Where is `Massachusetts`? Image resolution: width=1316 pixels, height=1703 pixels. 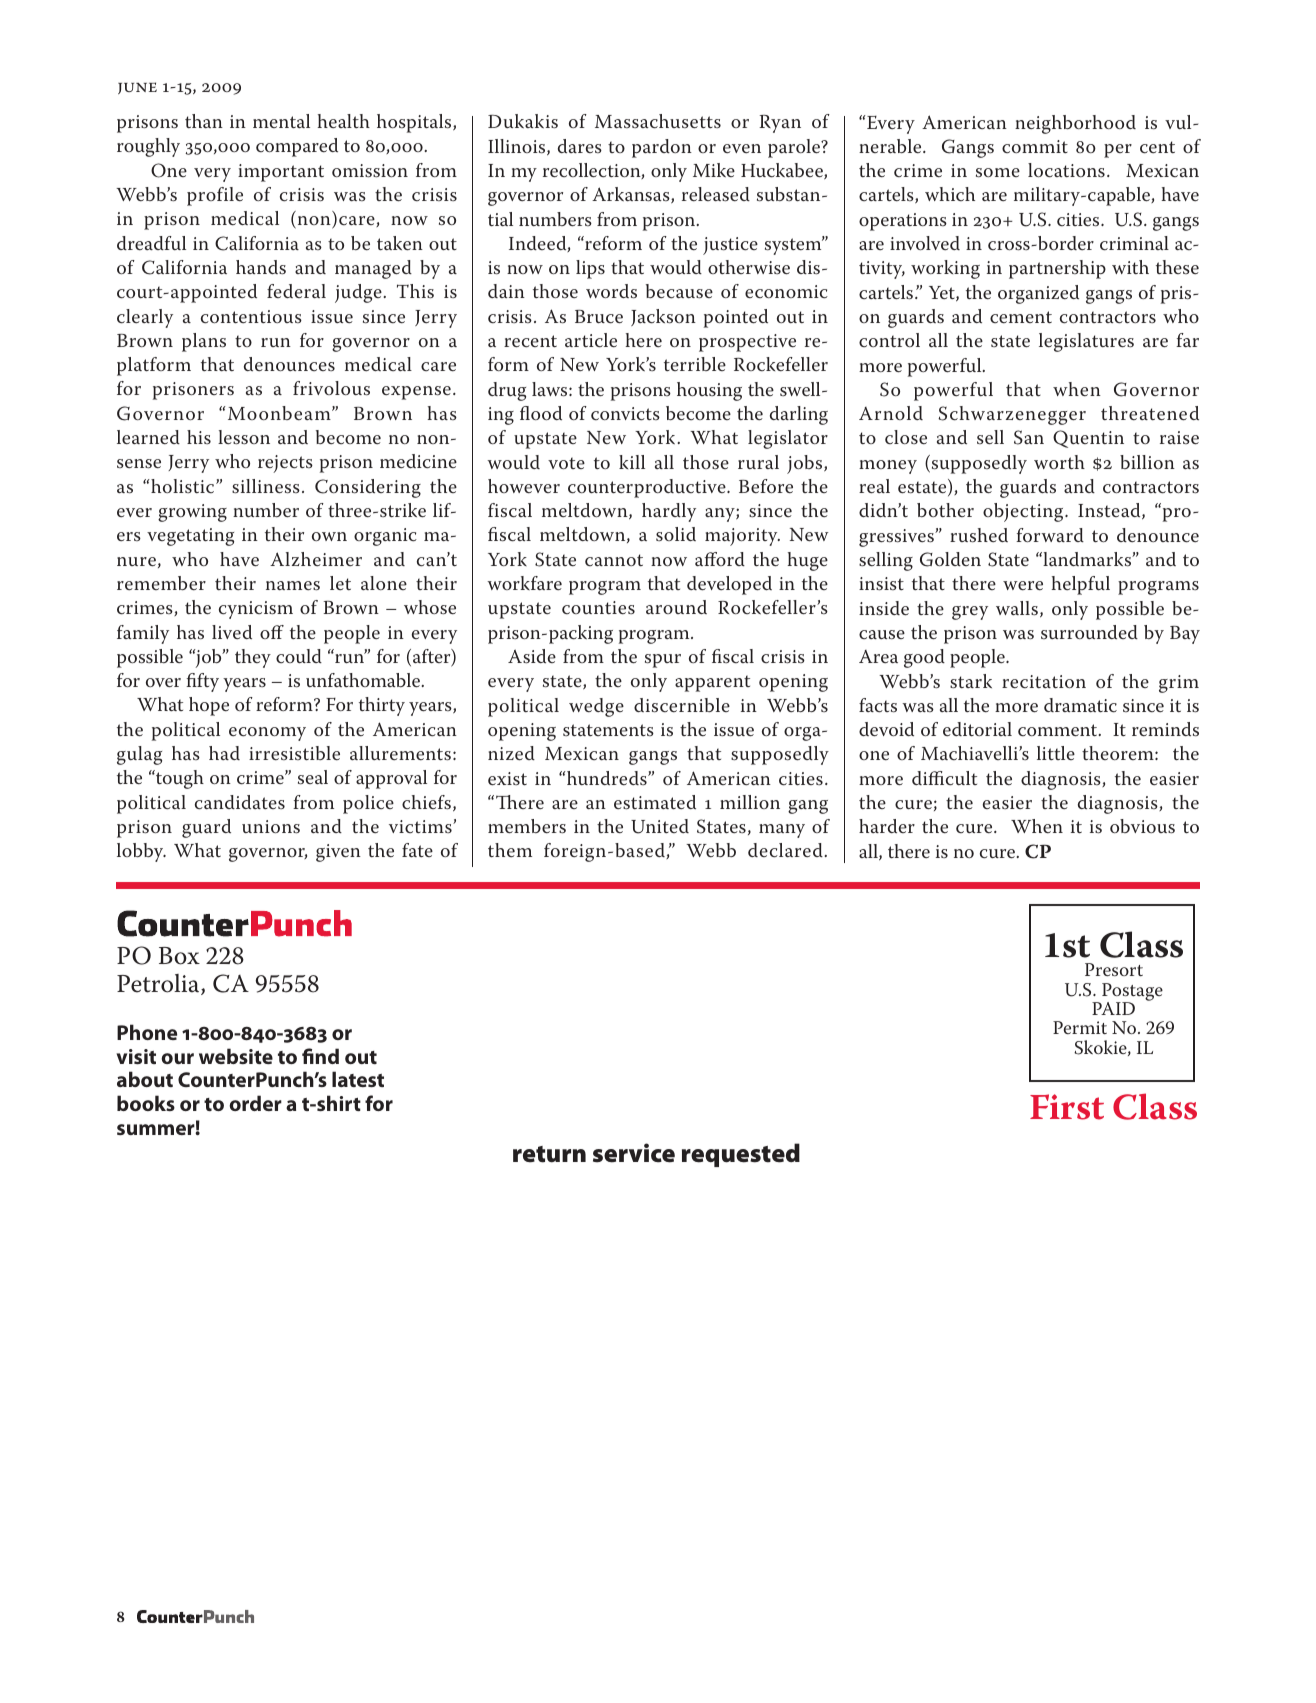
Massachusetts is located at coordinates (658, 121).
